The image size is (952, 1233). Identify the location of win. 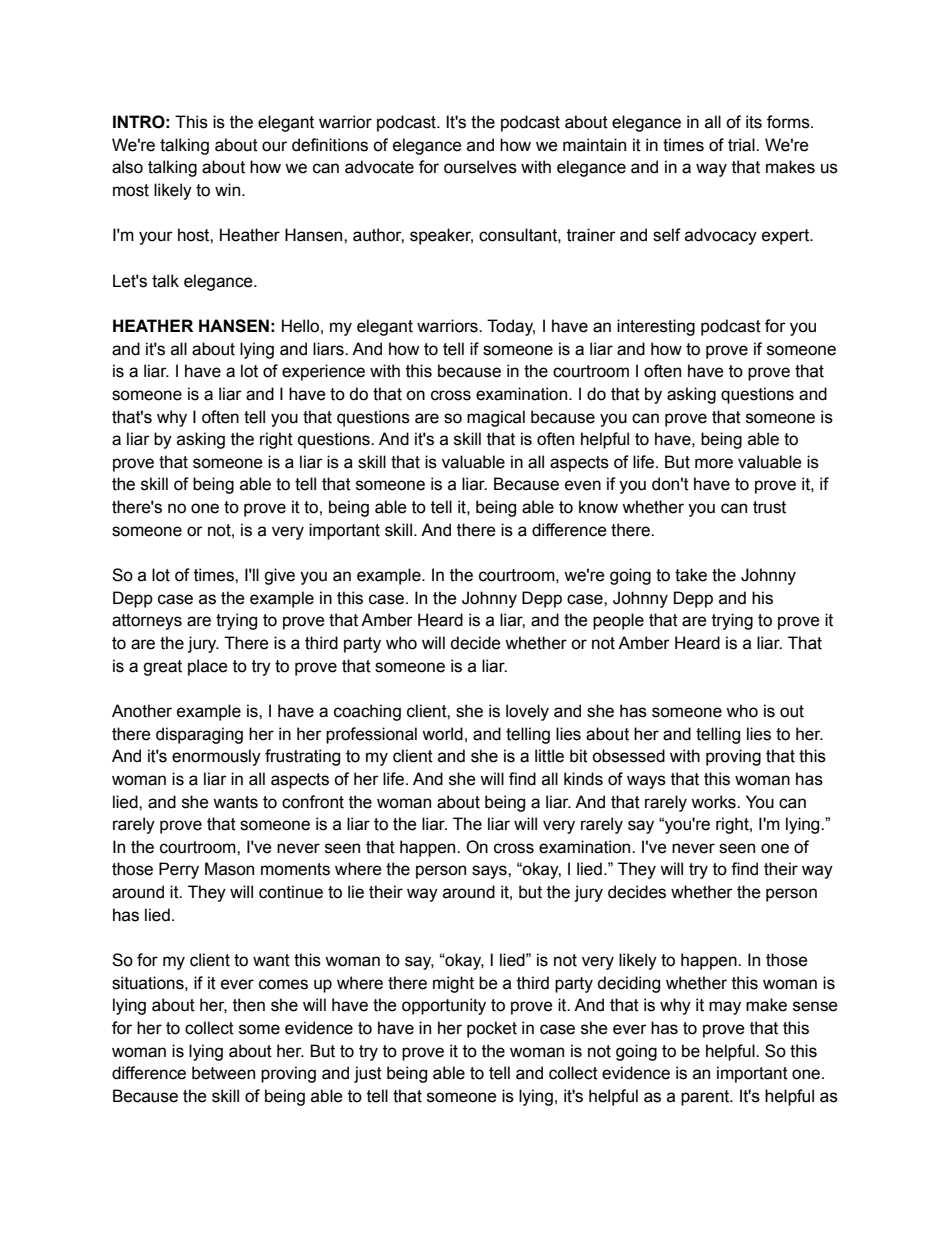
(229, 189).
